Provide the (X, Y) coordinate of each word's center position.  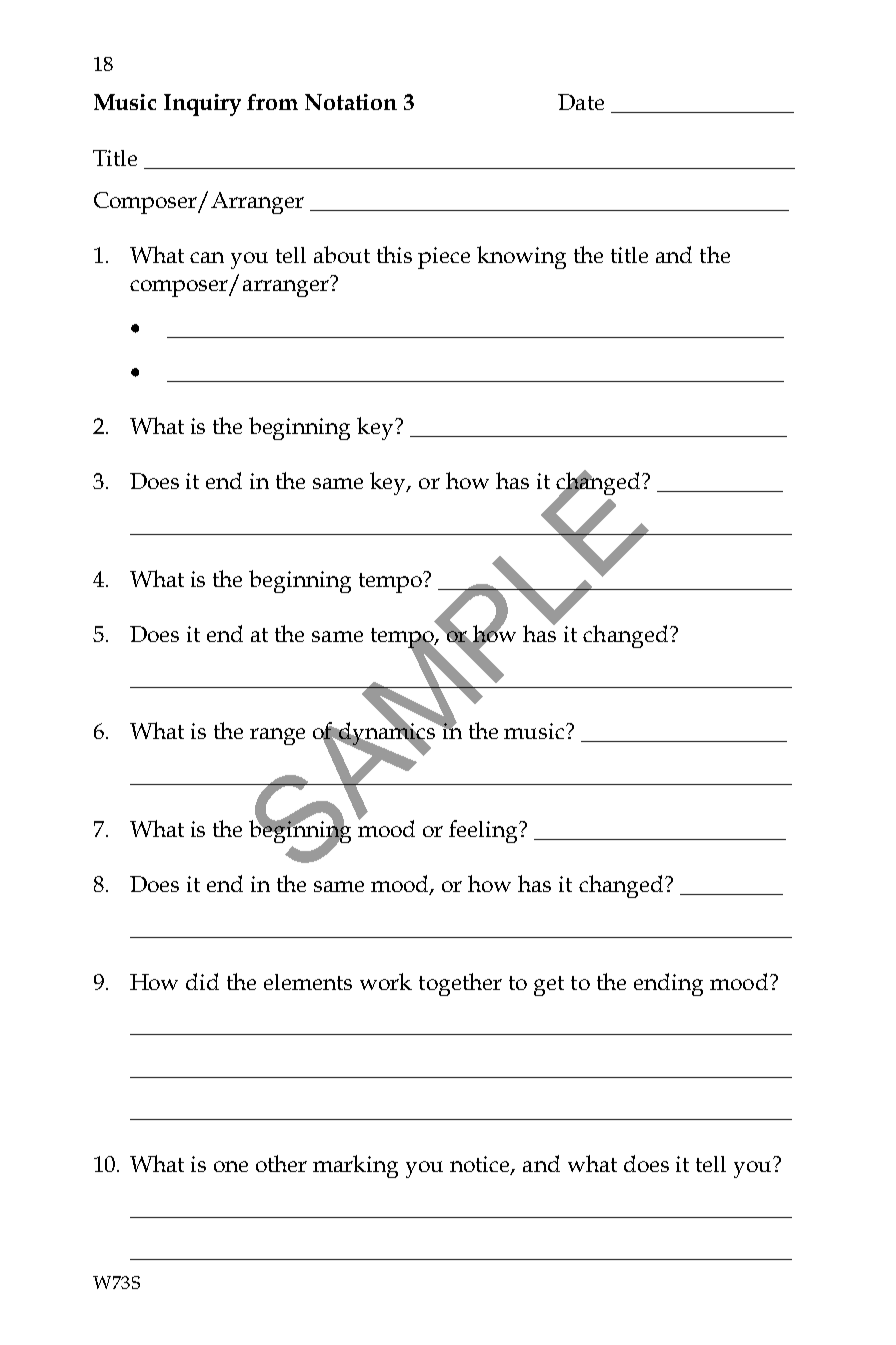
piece (444, 258)
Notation (351, 102)
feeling (485, 831)
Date (581, 102)
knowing (521, 257)
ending (668, 984)
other (281, 1163)
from (272, 102)
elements (308, 982)
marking (355, 1166)
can (207, 257)
